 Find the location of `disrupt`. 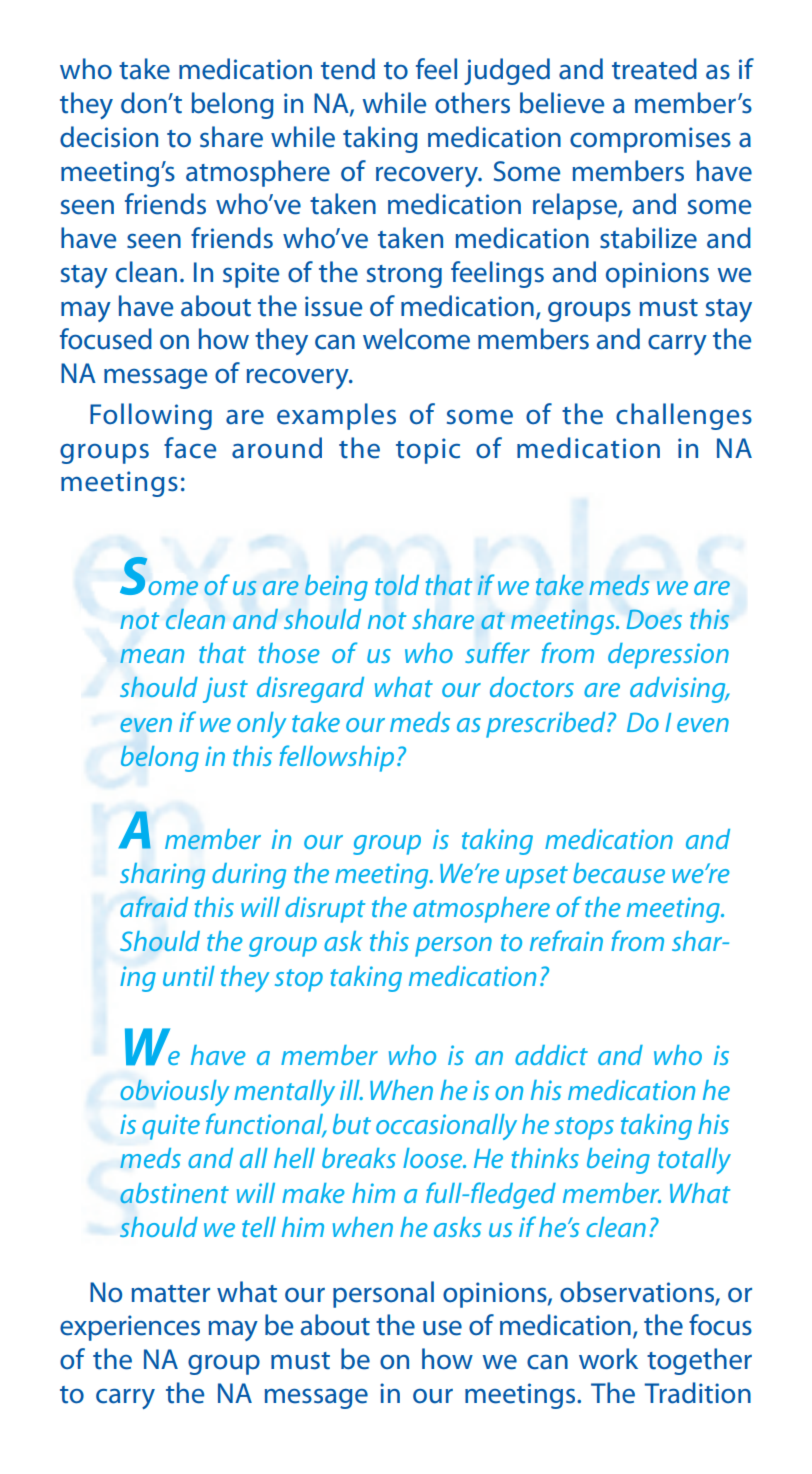

disrupt is located at coordinates (325, 910).
